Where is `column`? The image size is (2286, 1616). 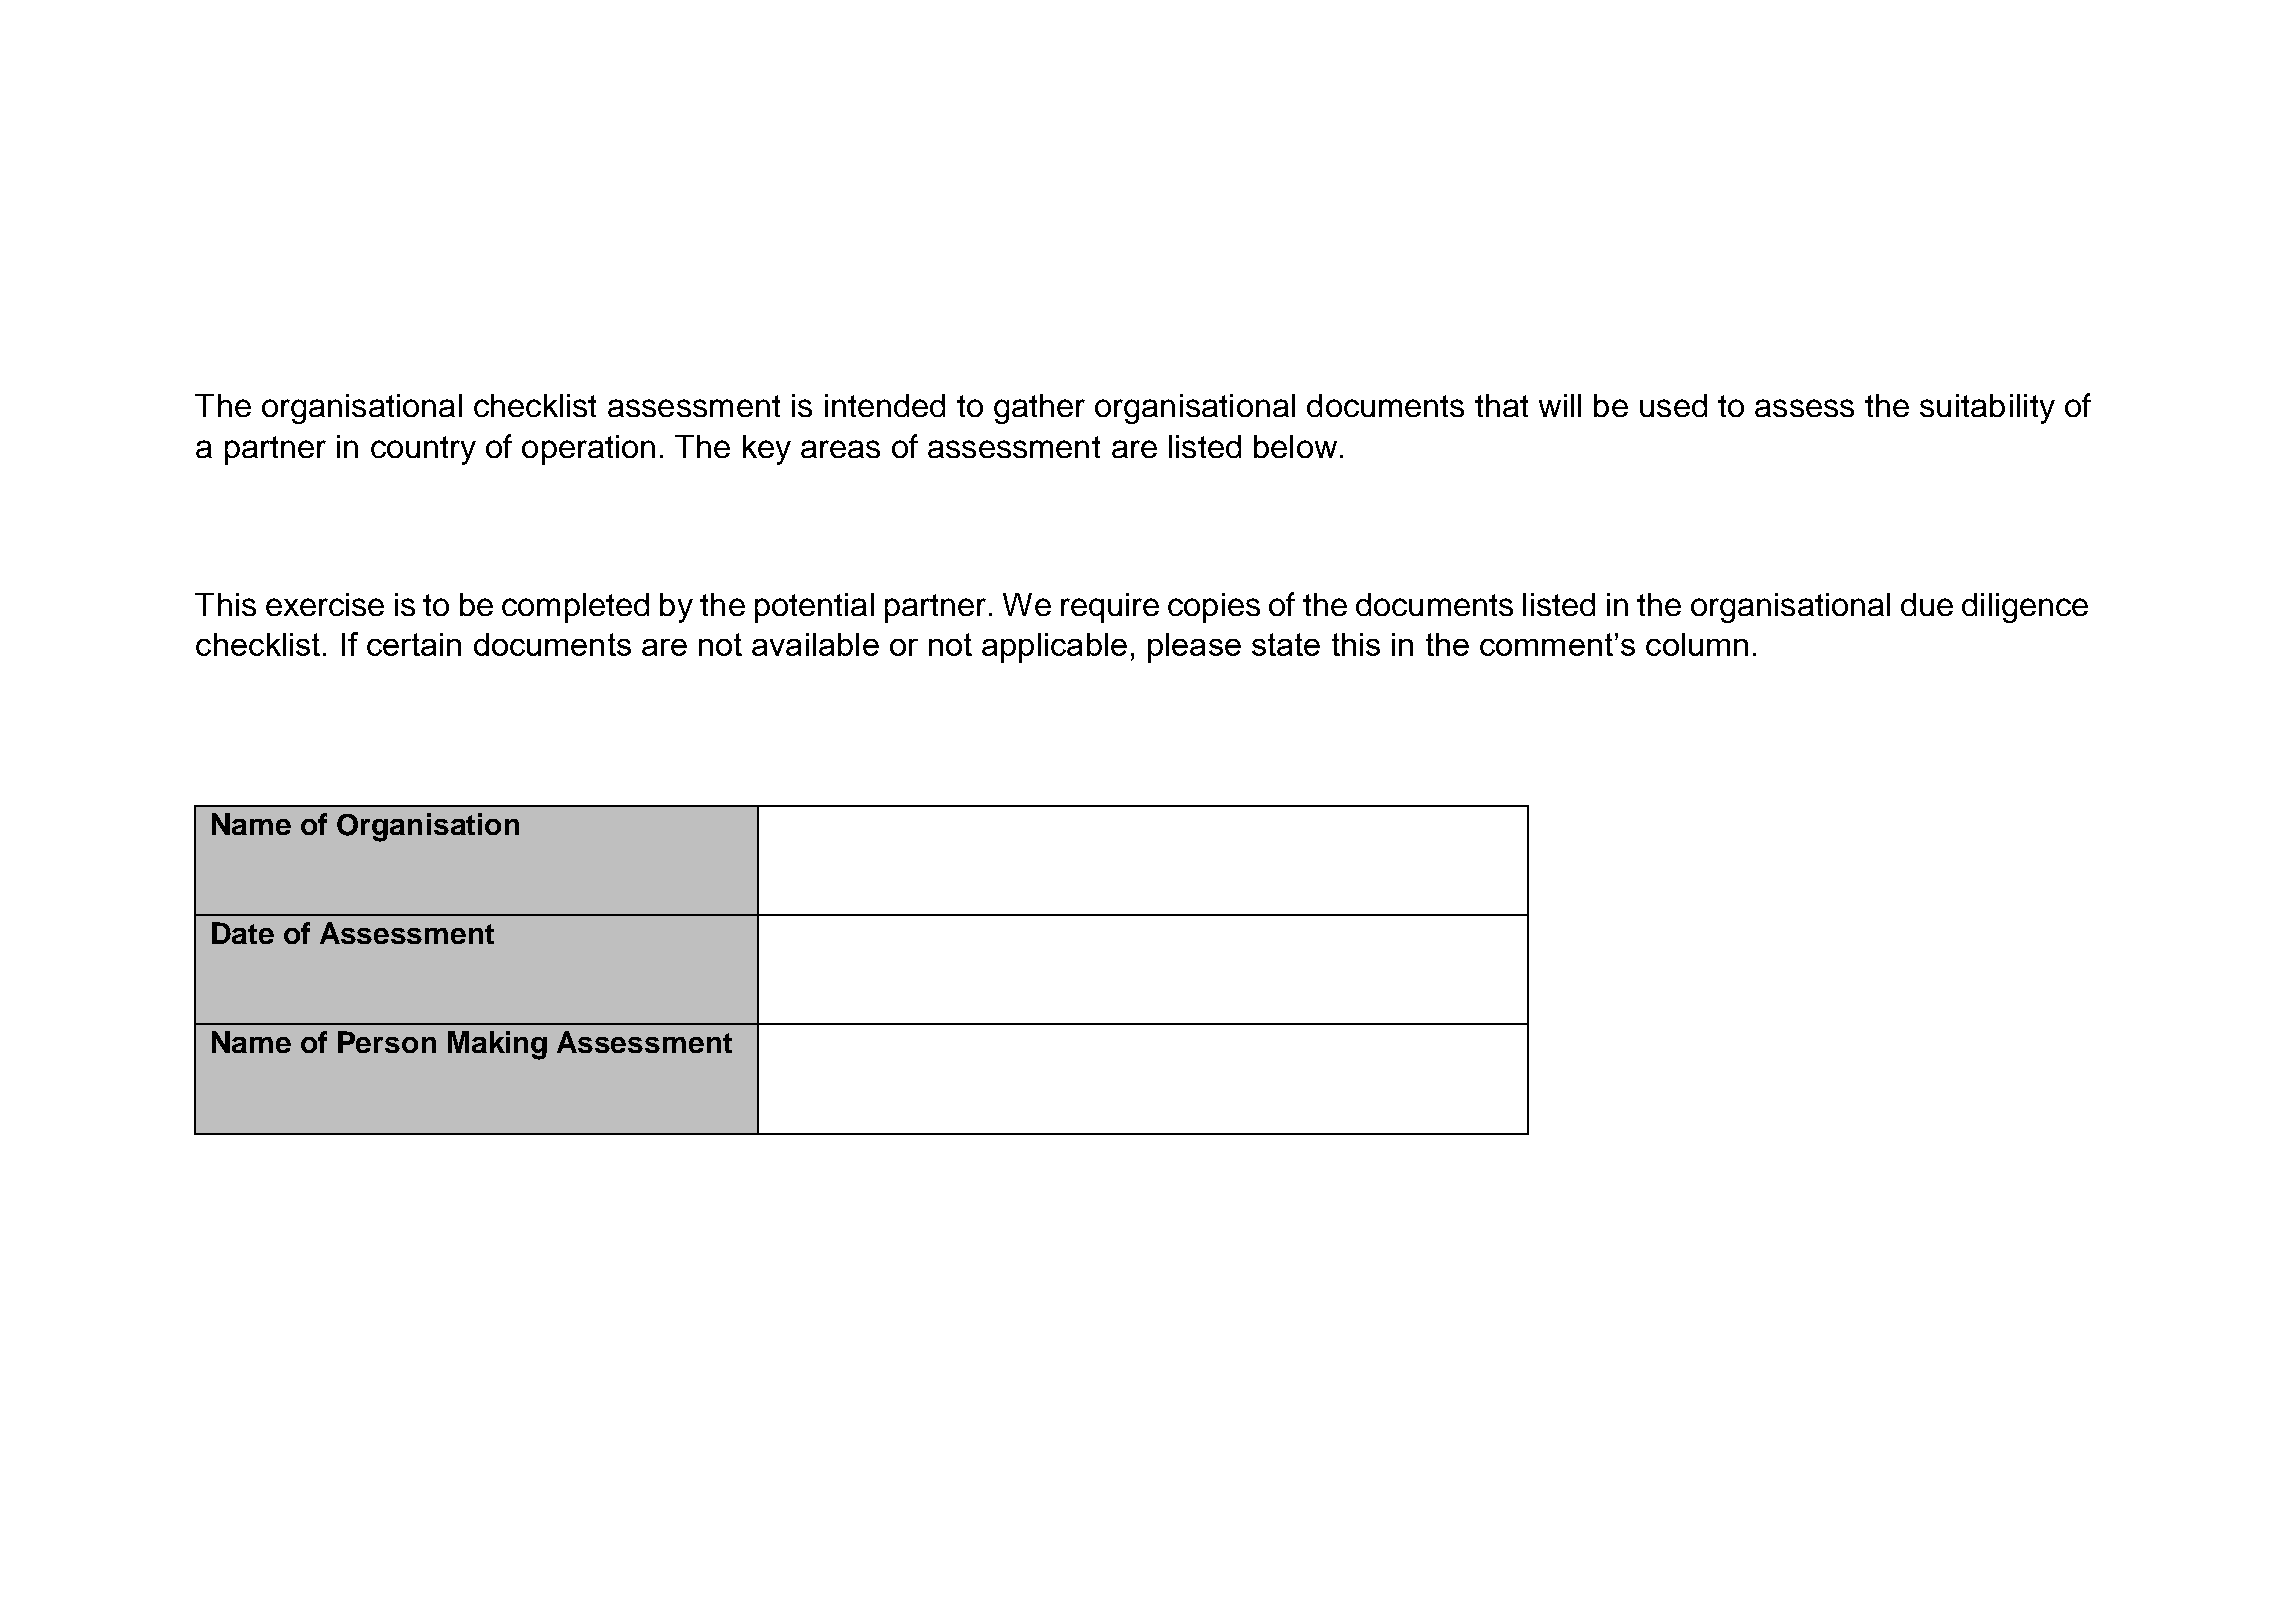 column is located at coordinates (1697, 644).
